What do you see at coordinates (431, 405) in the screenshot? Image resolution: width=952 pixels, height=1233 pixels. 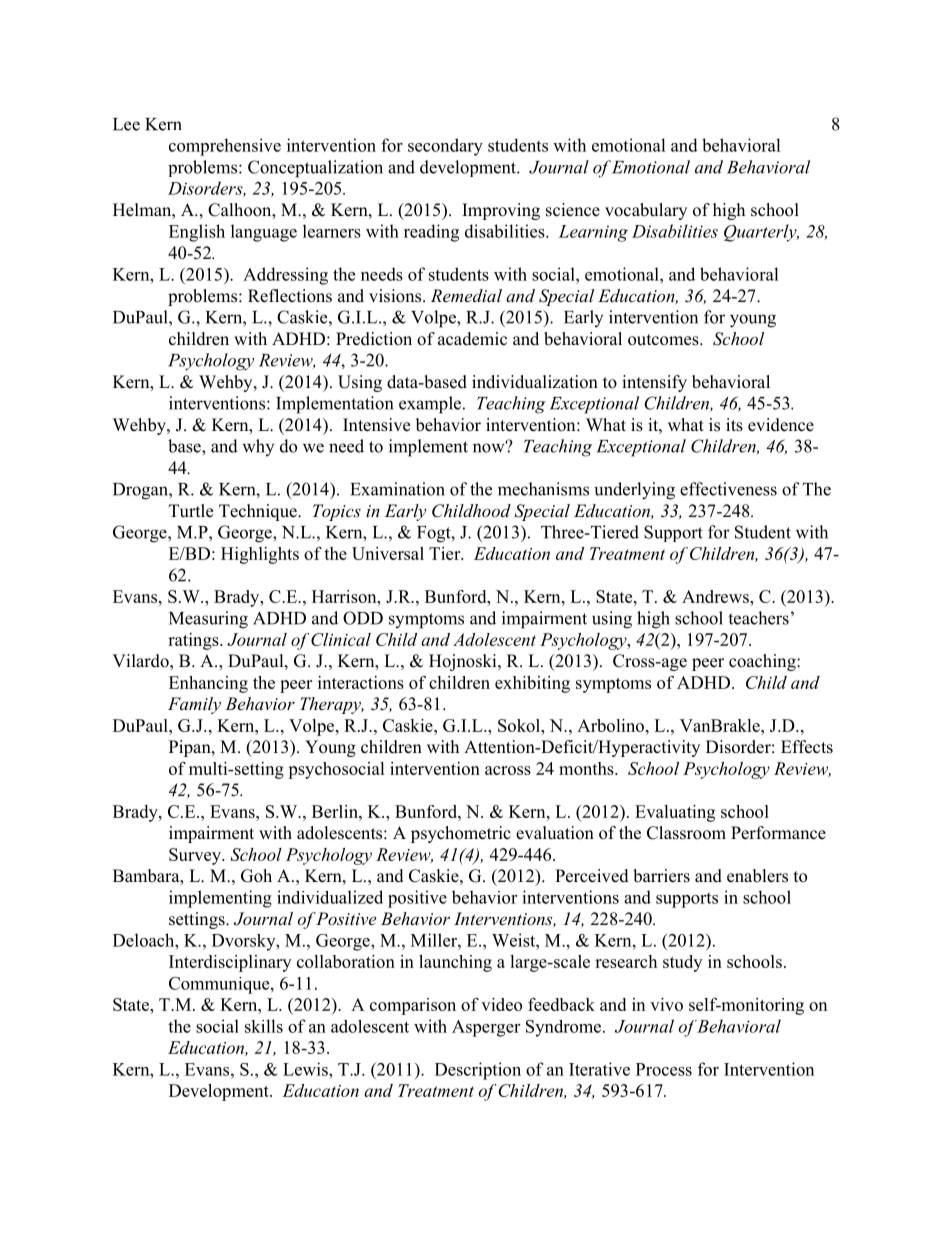 I see `example` at bounding box center [431, 405].
